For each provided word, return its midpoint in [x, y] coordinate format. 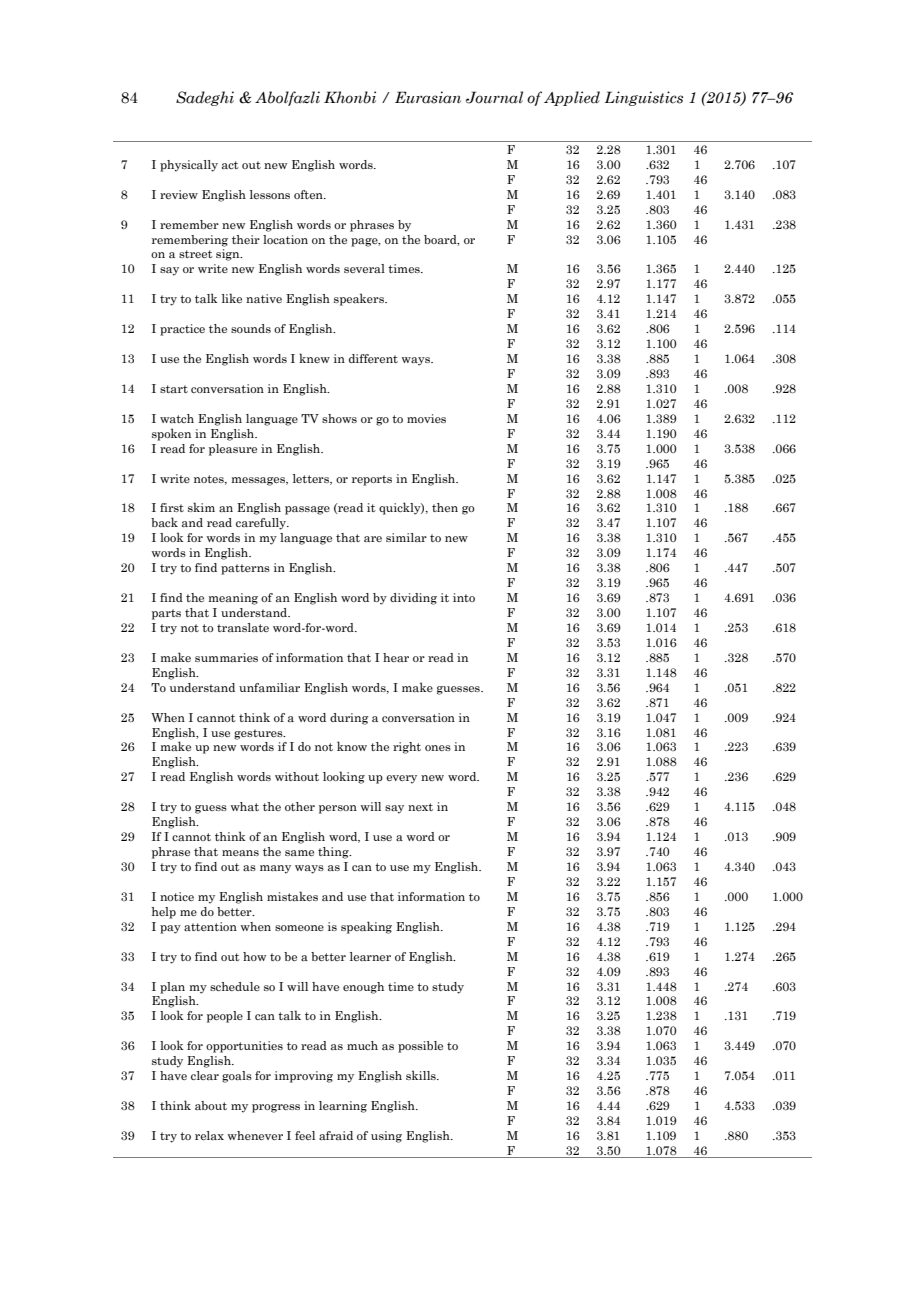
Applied [572, 98]
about [211, 1105]
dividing [413, 599]
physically [189, 166]
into [464, 597]
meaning [233, 599]
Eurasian [428, 97]
